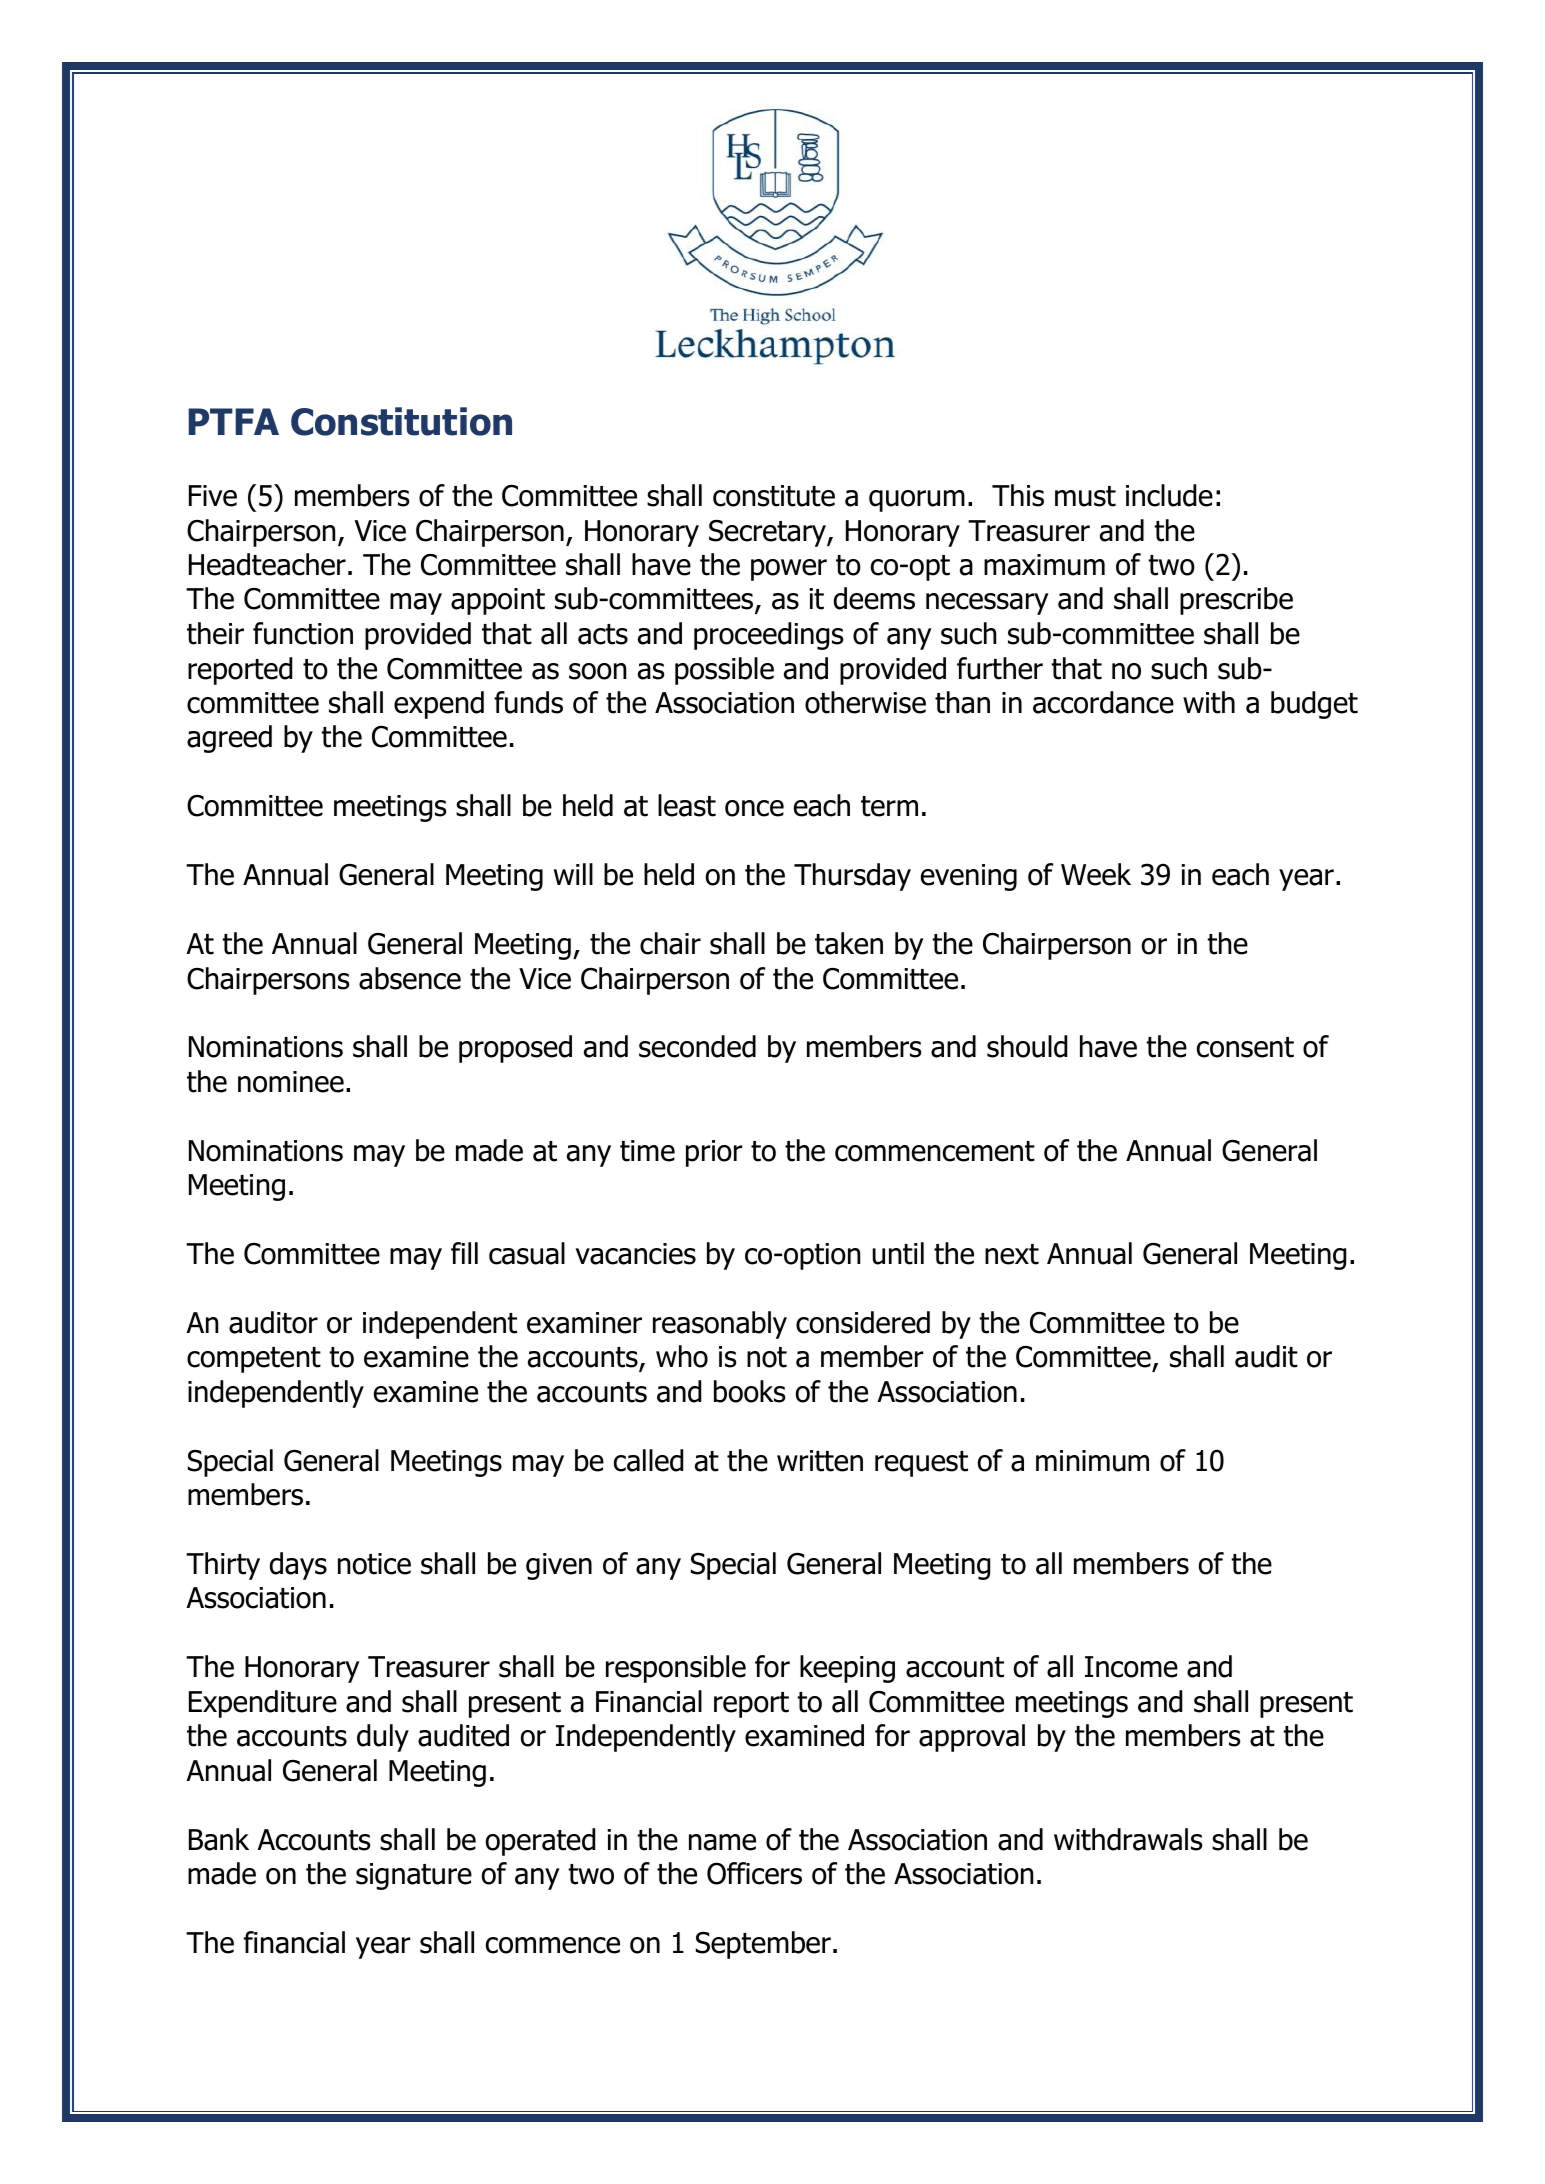 This screenshot has height=2184, width=1545. Describe the element at coordinates (1096, 874) in the screenshot. I see `Week` at that location.
